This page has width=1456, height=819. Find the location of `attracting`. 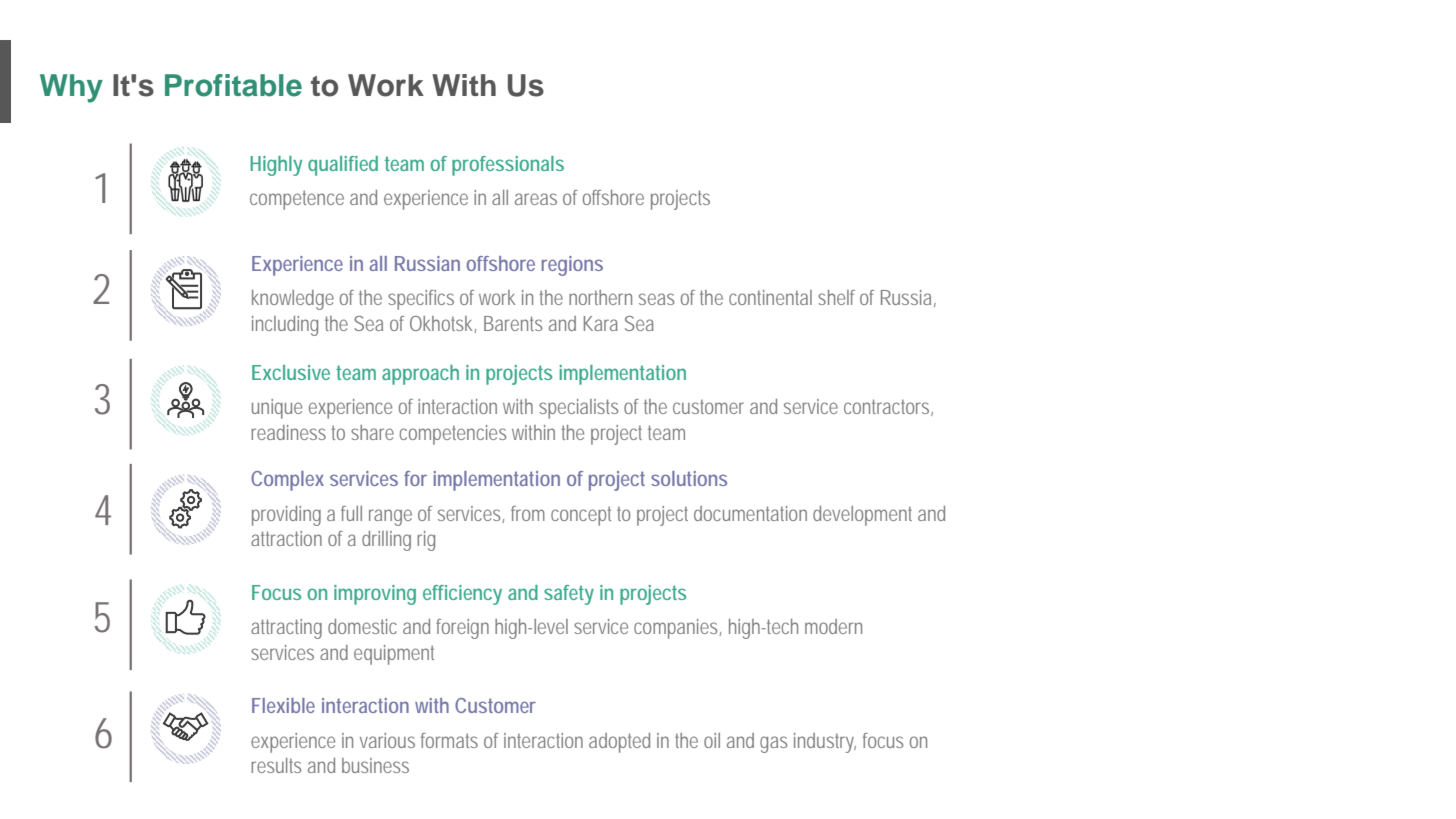

attracting is located at coordinates (286, 629).
